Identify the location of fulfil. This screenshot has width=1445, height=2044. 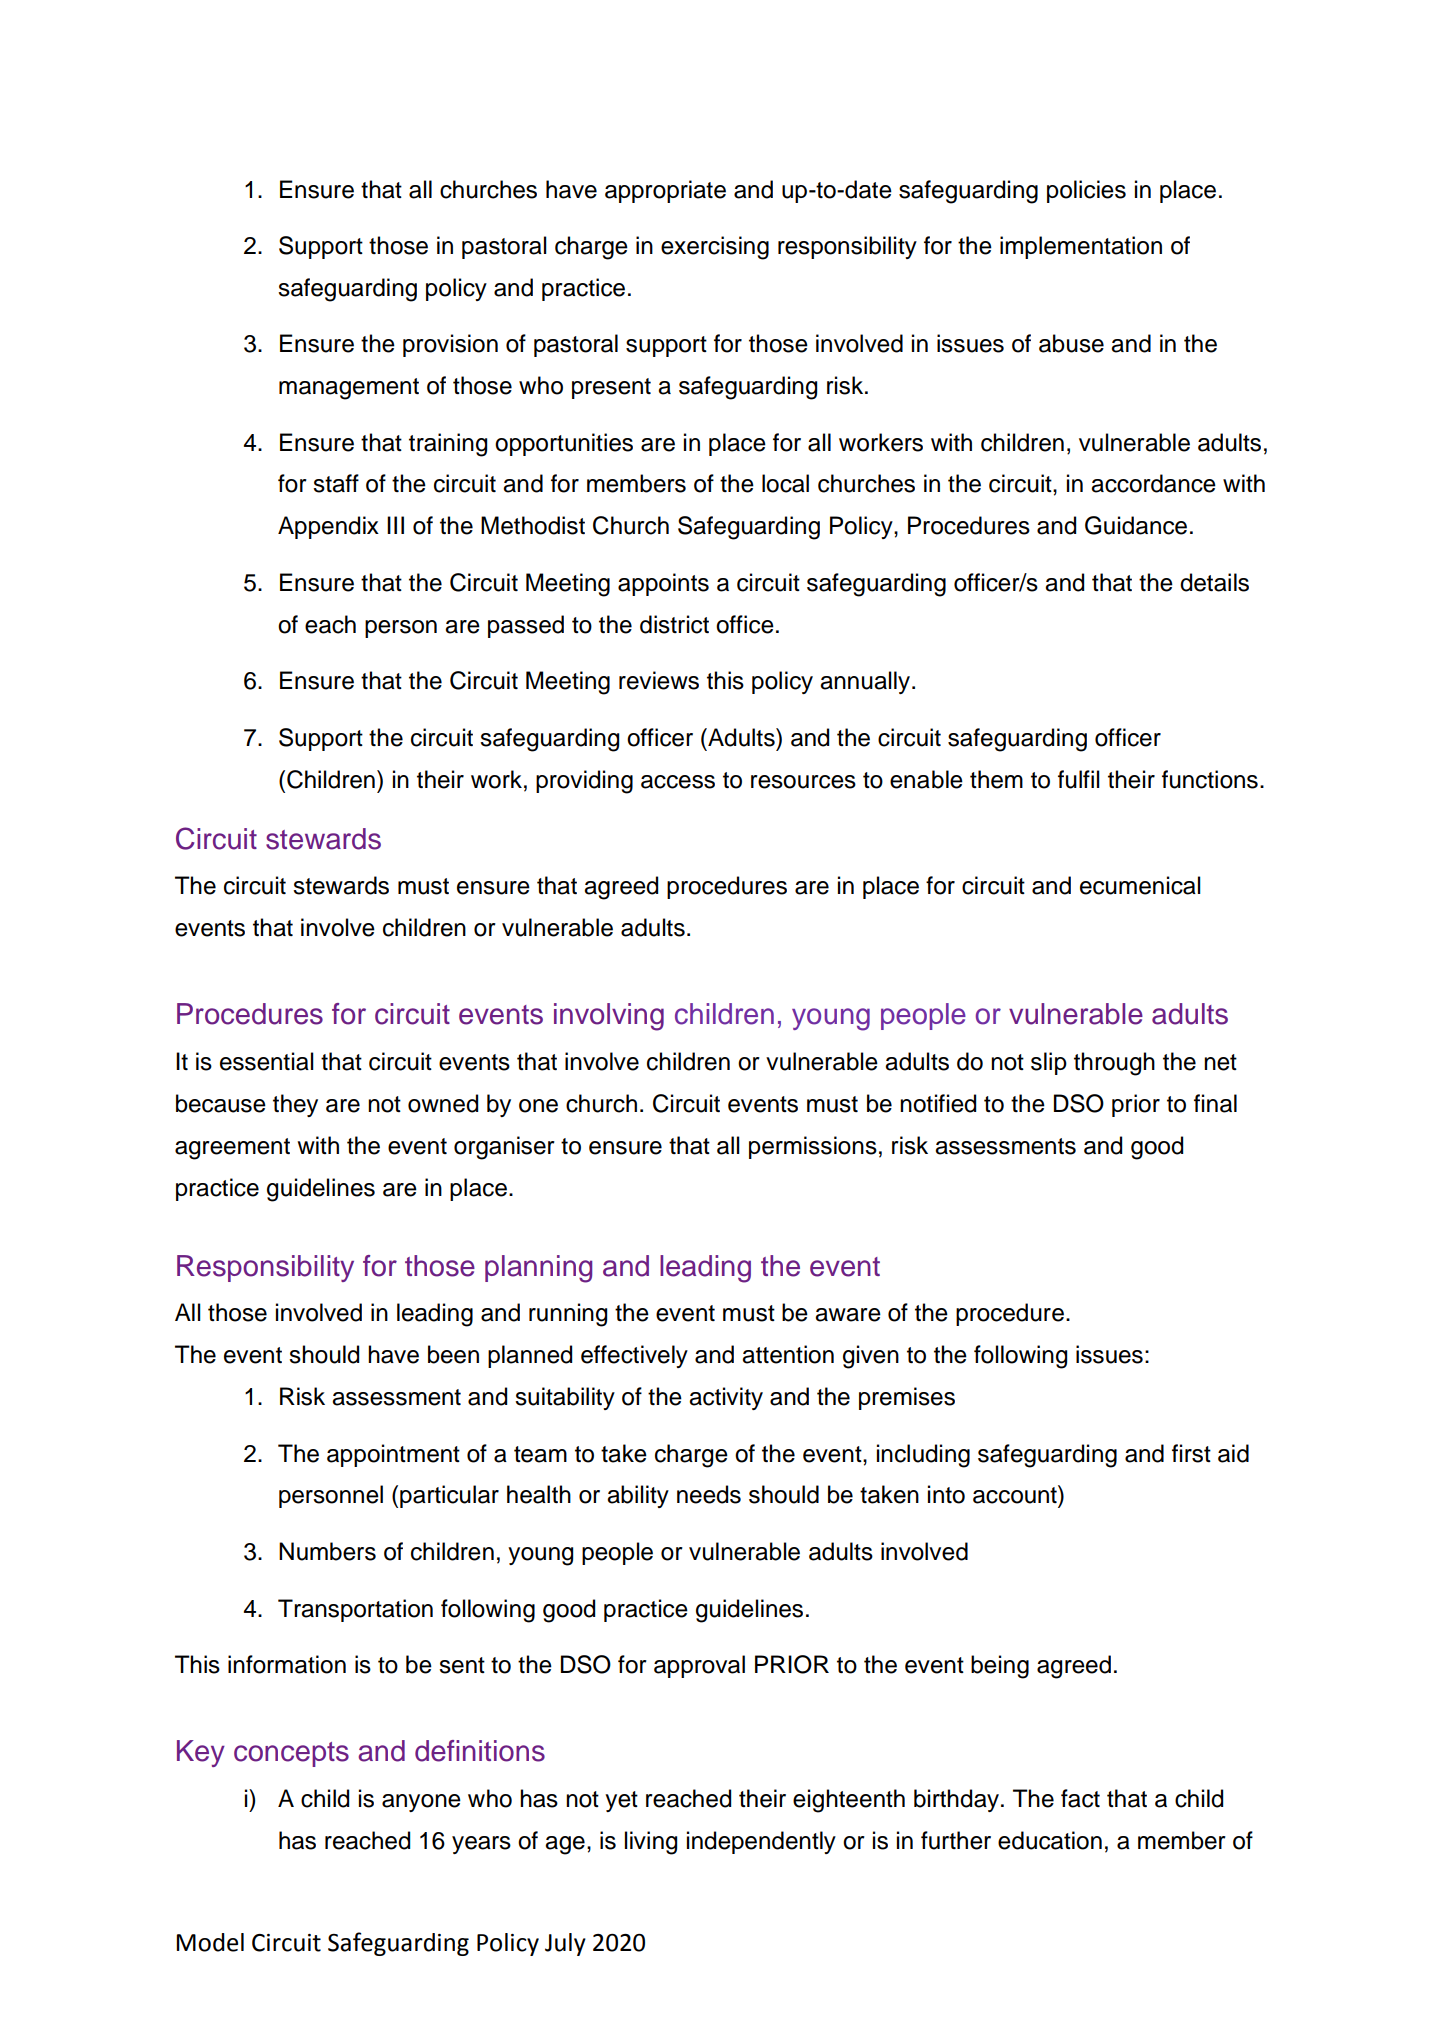
(1079, 779).
